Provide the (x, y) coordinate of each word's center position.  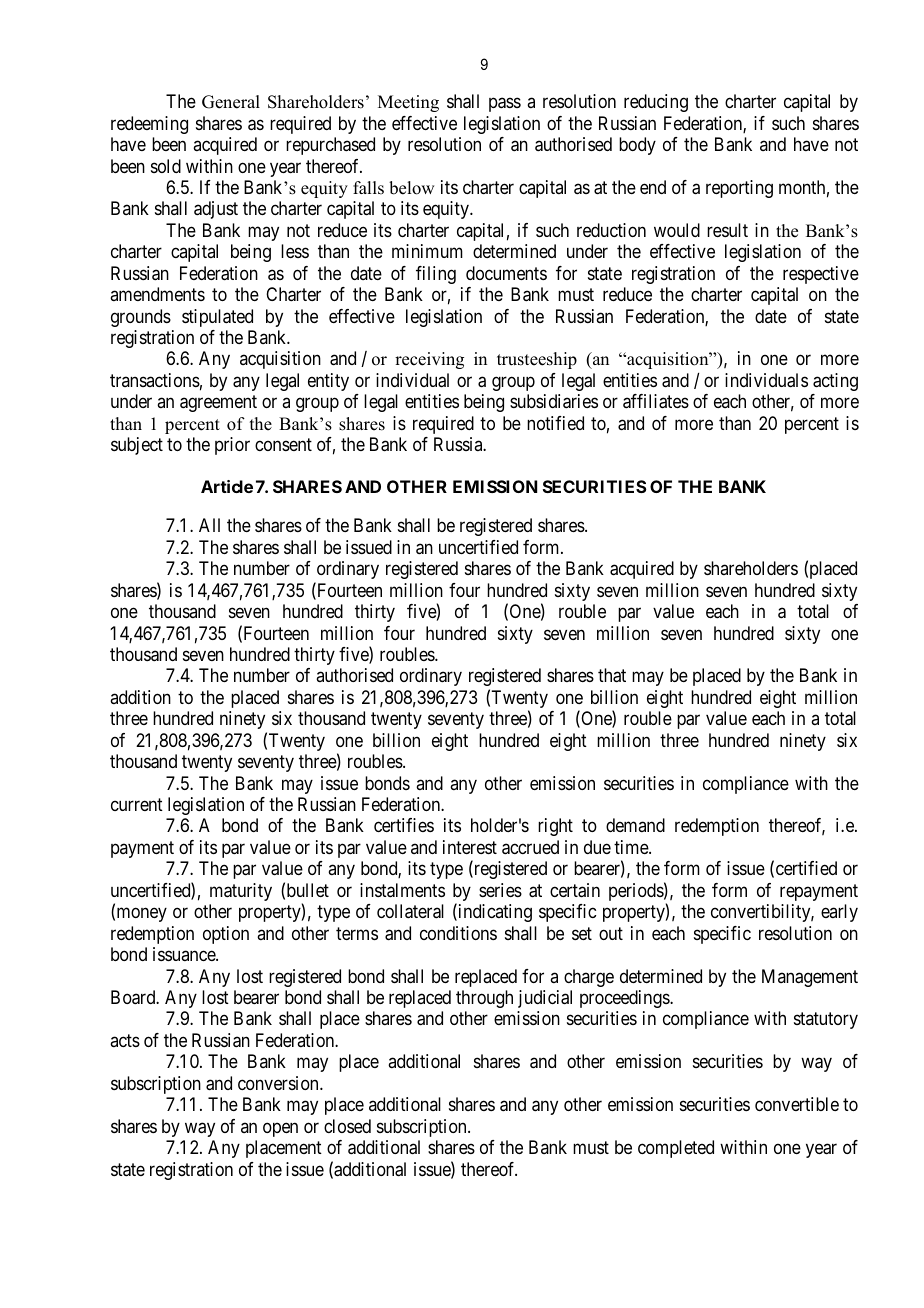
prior (232, 446)
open (280, 1129)
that (612, 675)
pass (505, 105)
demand (635, 825)
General (231, 102)
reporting (739, 189)
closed (347, 1126)
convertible (797, 1104)
